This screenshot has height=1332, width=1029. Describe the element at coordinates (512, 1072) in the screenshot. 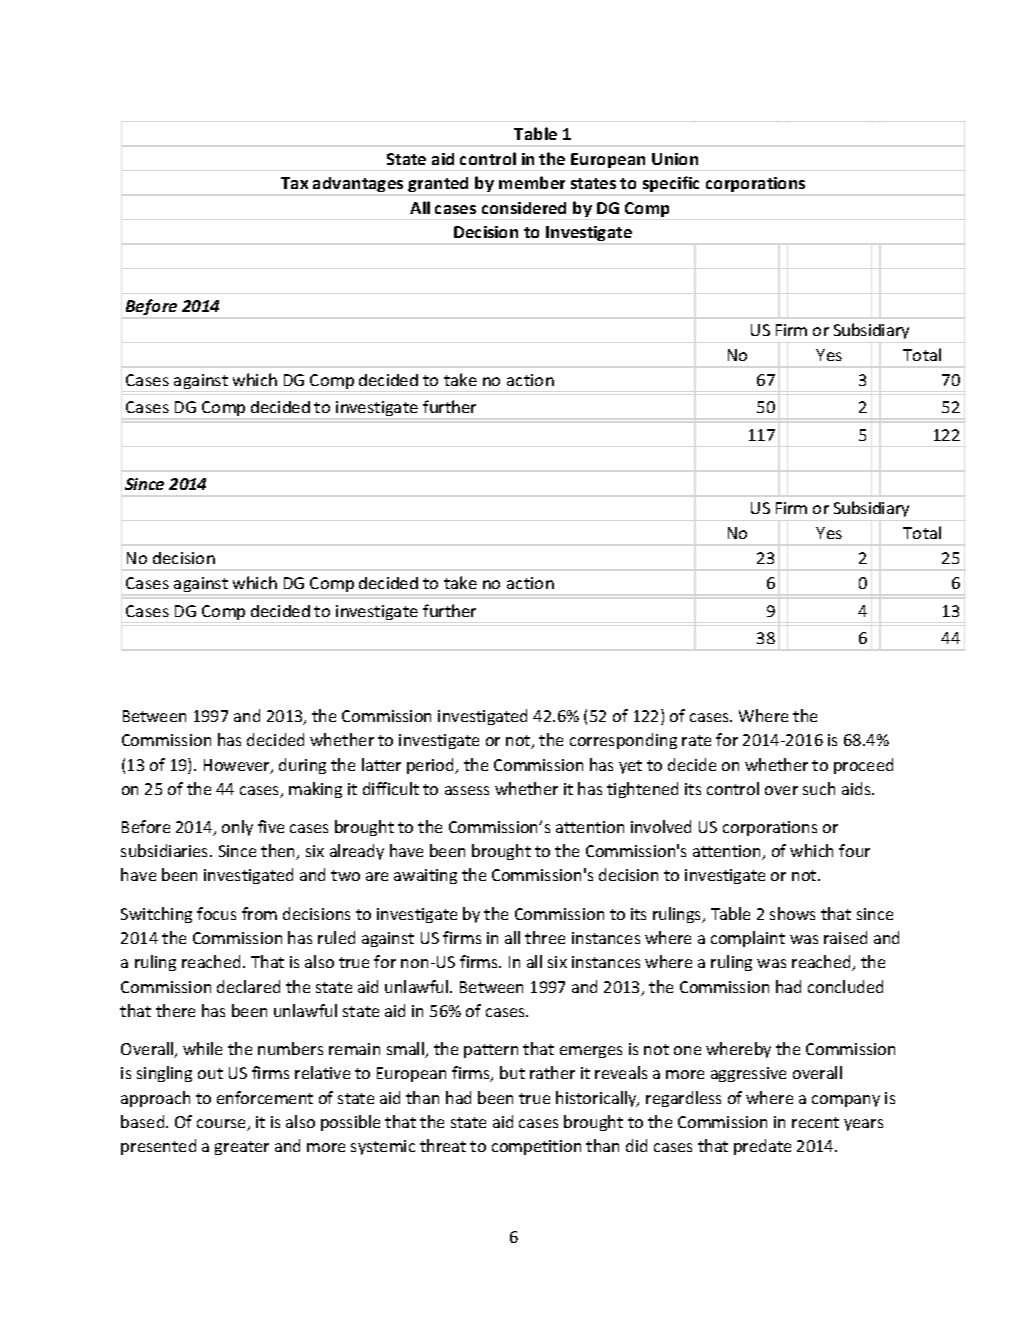

I see `but` at that location.
